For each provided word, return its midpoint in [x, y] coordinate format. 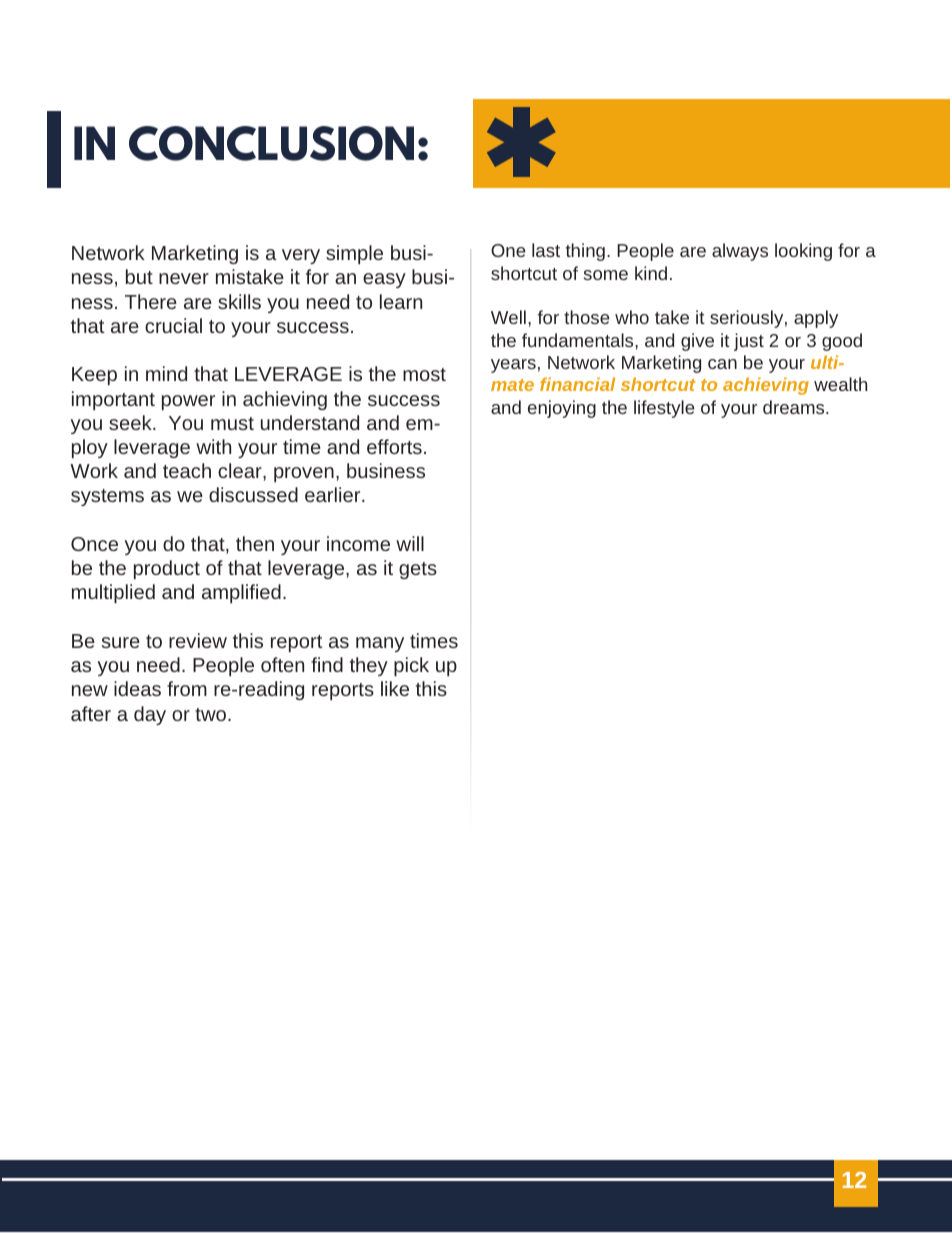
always [740, 252]
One [508, 250]
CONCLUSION [271, 143]
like [395, 688]
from [187, 688]
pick [411, 666]
